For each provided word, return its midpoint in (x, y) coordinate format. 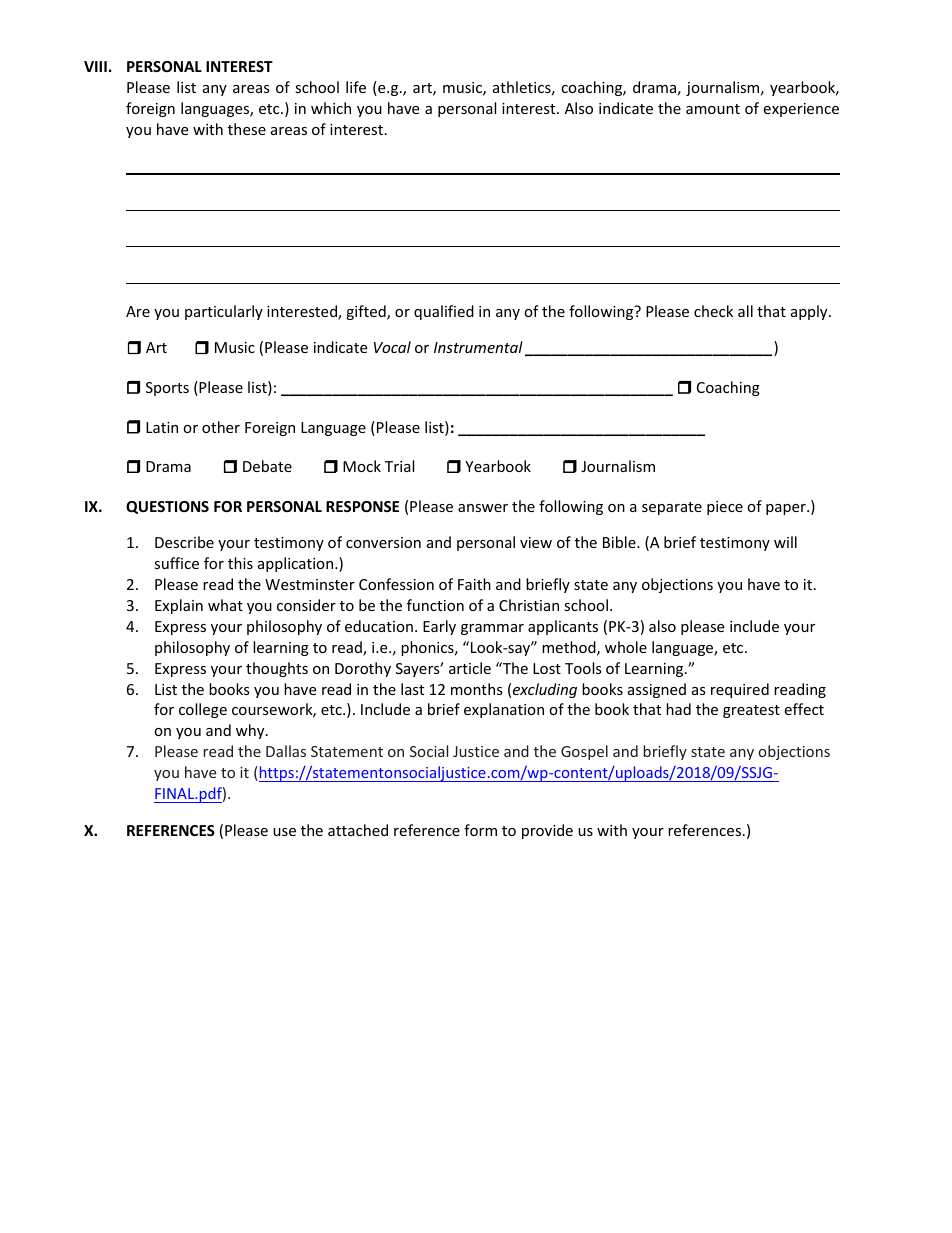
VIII (95, 66)
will (785, 542)
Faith (474, 584)
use (284, 832)
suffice (176, 563)
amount (713, 109)
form (480, 830)
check (713, 311)
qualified (444, 312)
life (356, 87)
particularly (224, 312)
